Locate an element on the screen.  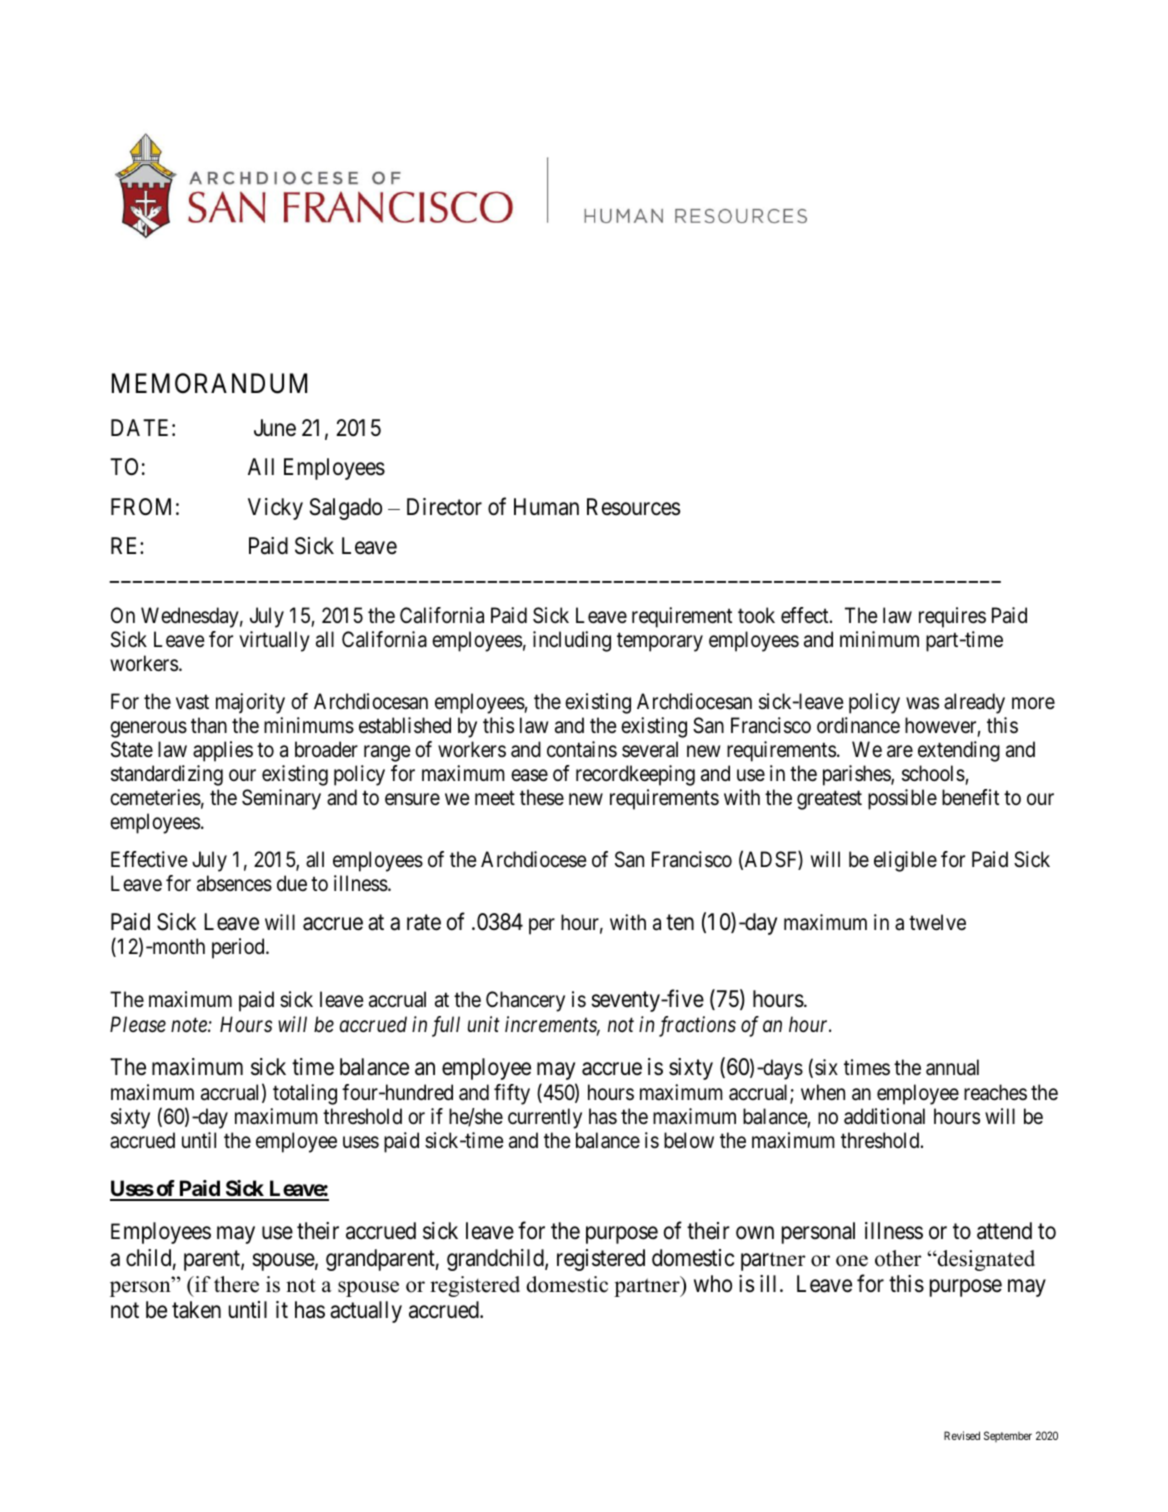
Human is located at coordinates (546, 507).
